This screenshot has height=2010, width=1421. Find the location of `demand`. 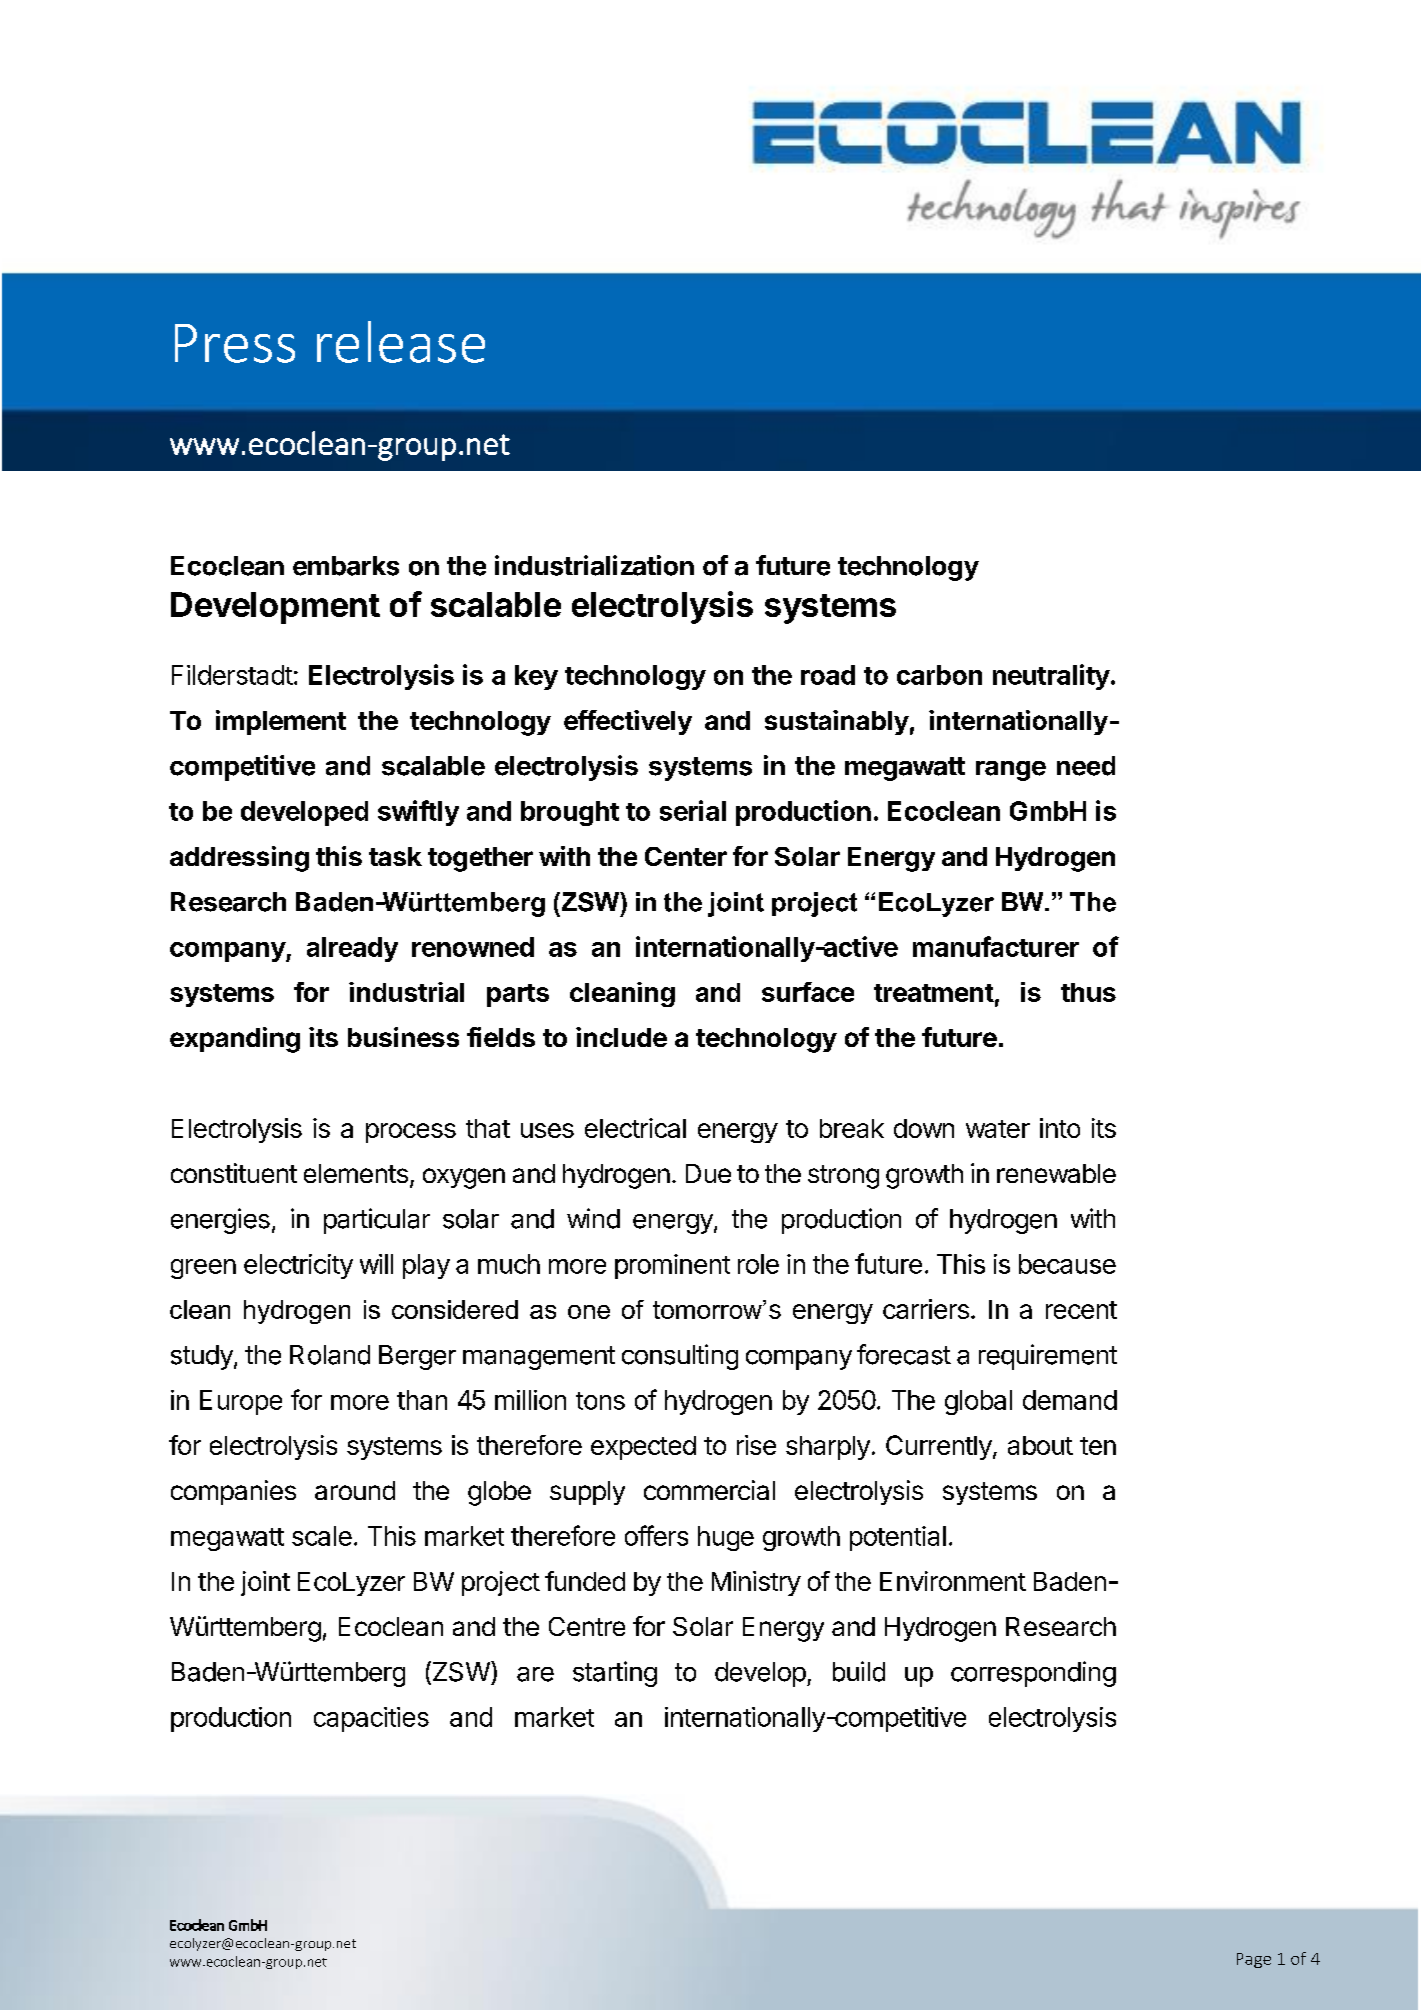

demand is located at coordinates (1070, 1400).
